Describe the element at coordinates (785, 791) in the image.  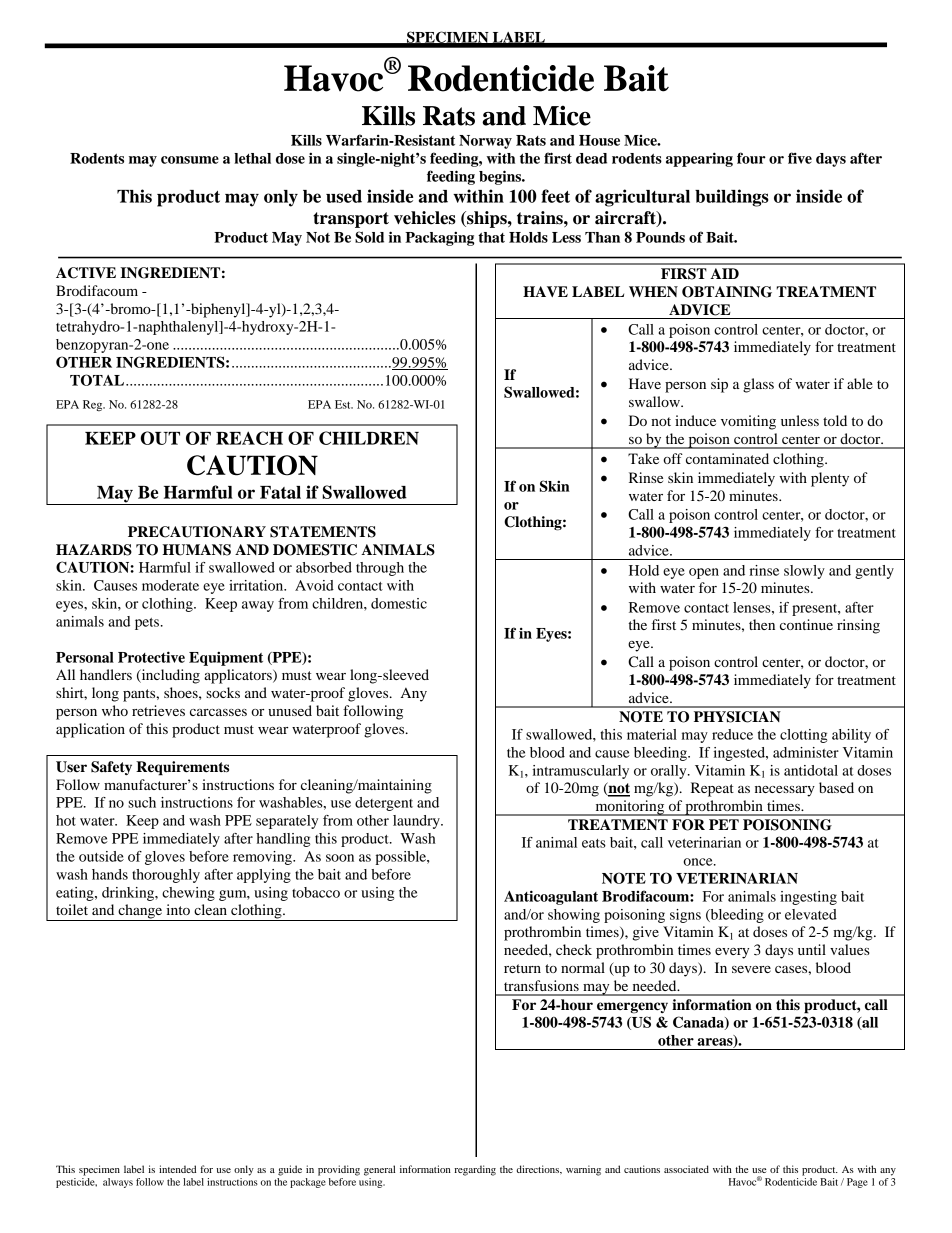
I see `necessary` at that location.
